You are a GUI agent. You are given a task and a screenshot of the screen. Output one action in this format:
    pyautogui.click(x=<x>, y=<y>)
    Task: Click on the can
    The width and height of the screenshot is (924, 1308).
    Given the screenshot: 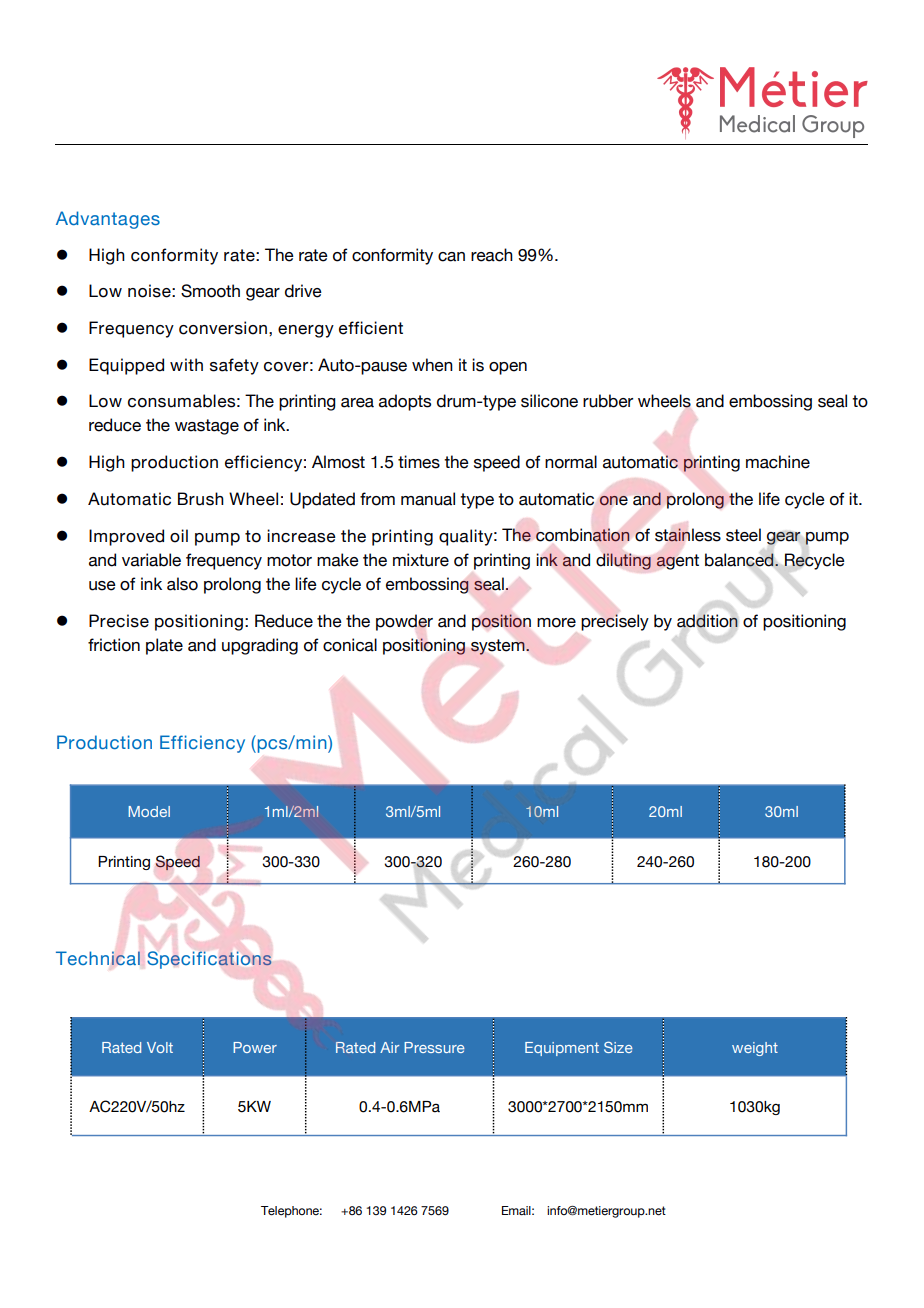 What is the action you would take?
    pyautogui.click(x=451, y=257)
